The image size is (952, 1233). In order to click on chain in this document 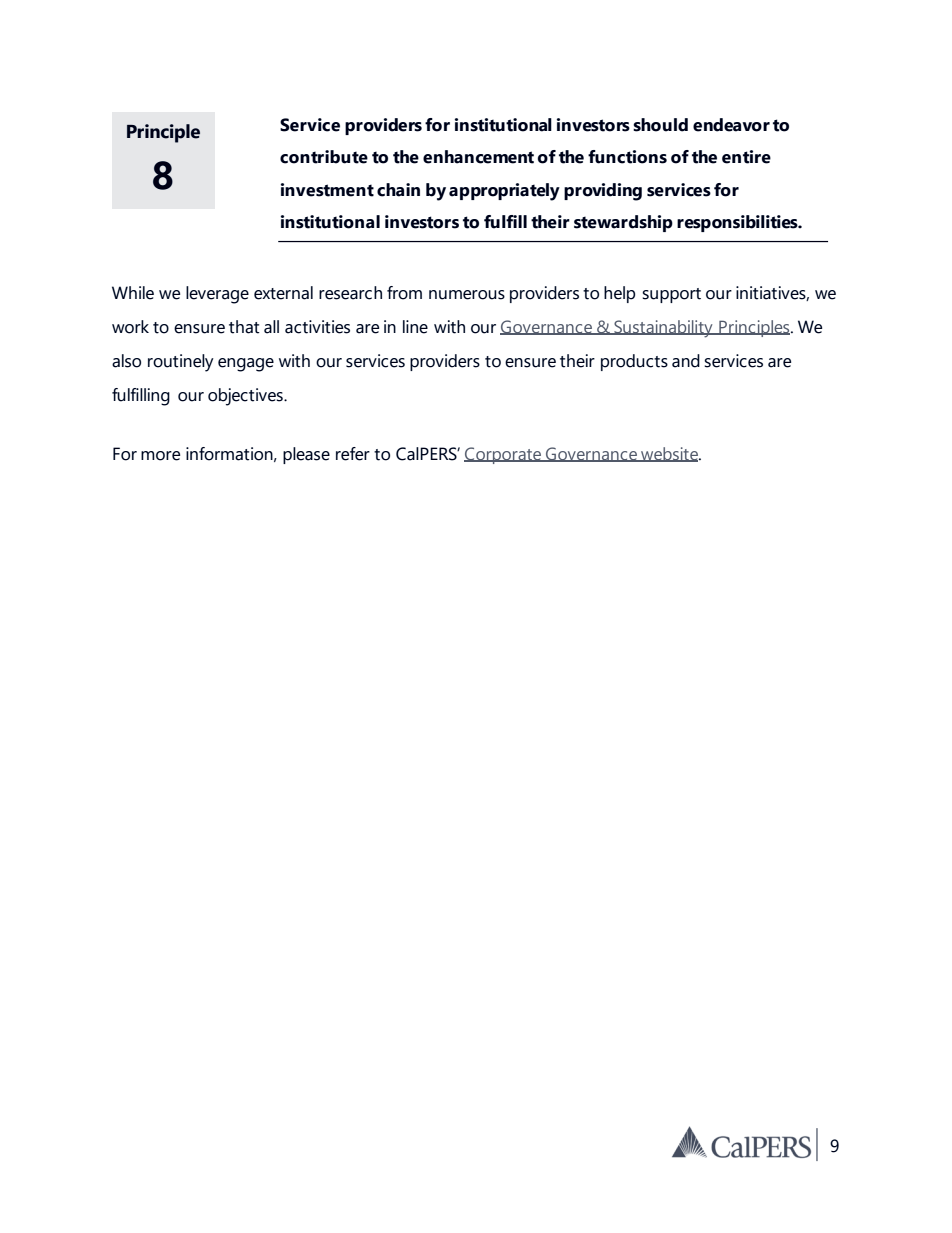, I will do `click(398, 190)`.
